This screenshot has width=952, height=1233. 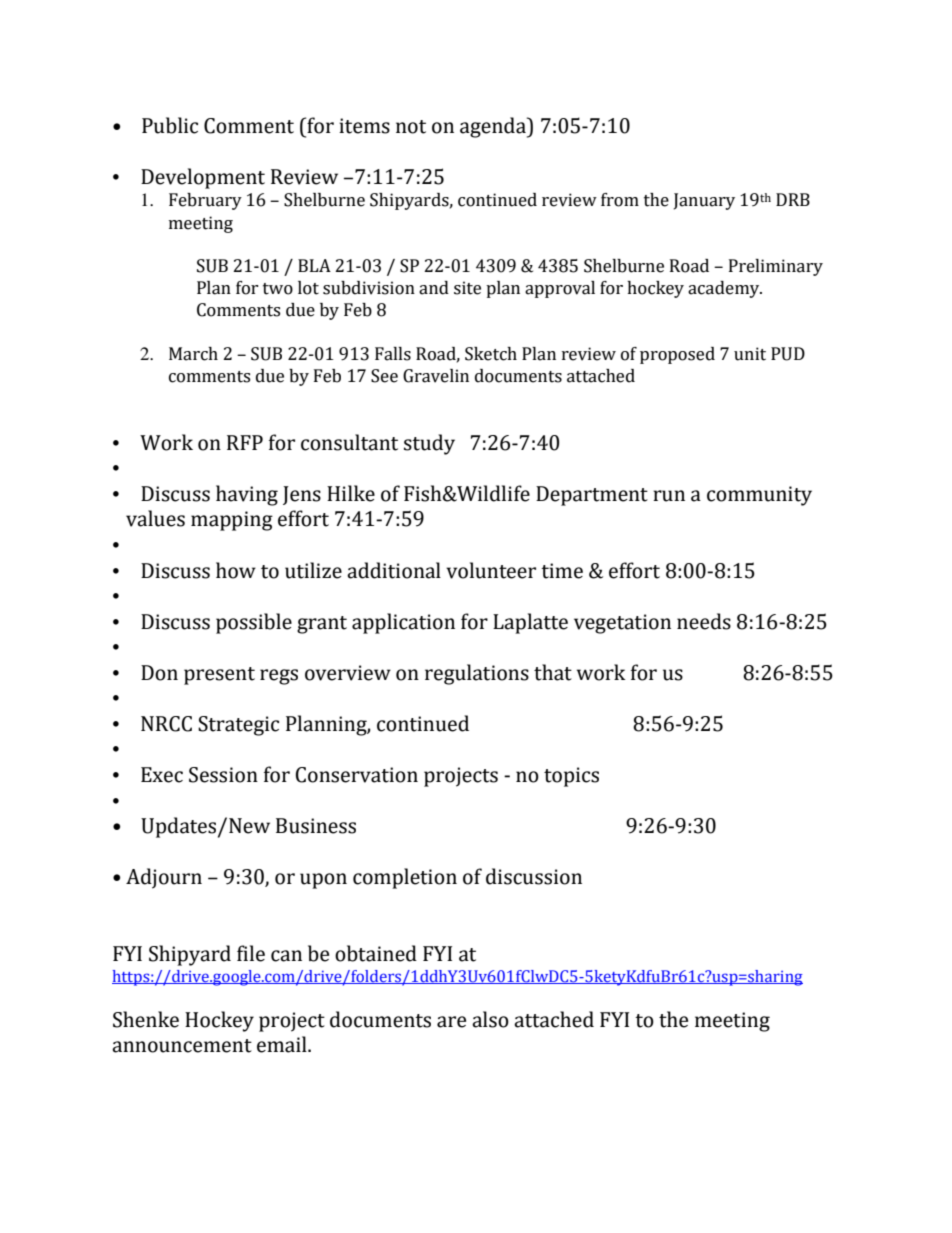 I want to click on also, so click(x=490, y=1019).
